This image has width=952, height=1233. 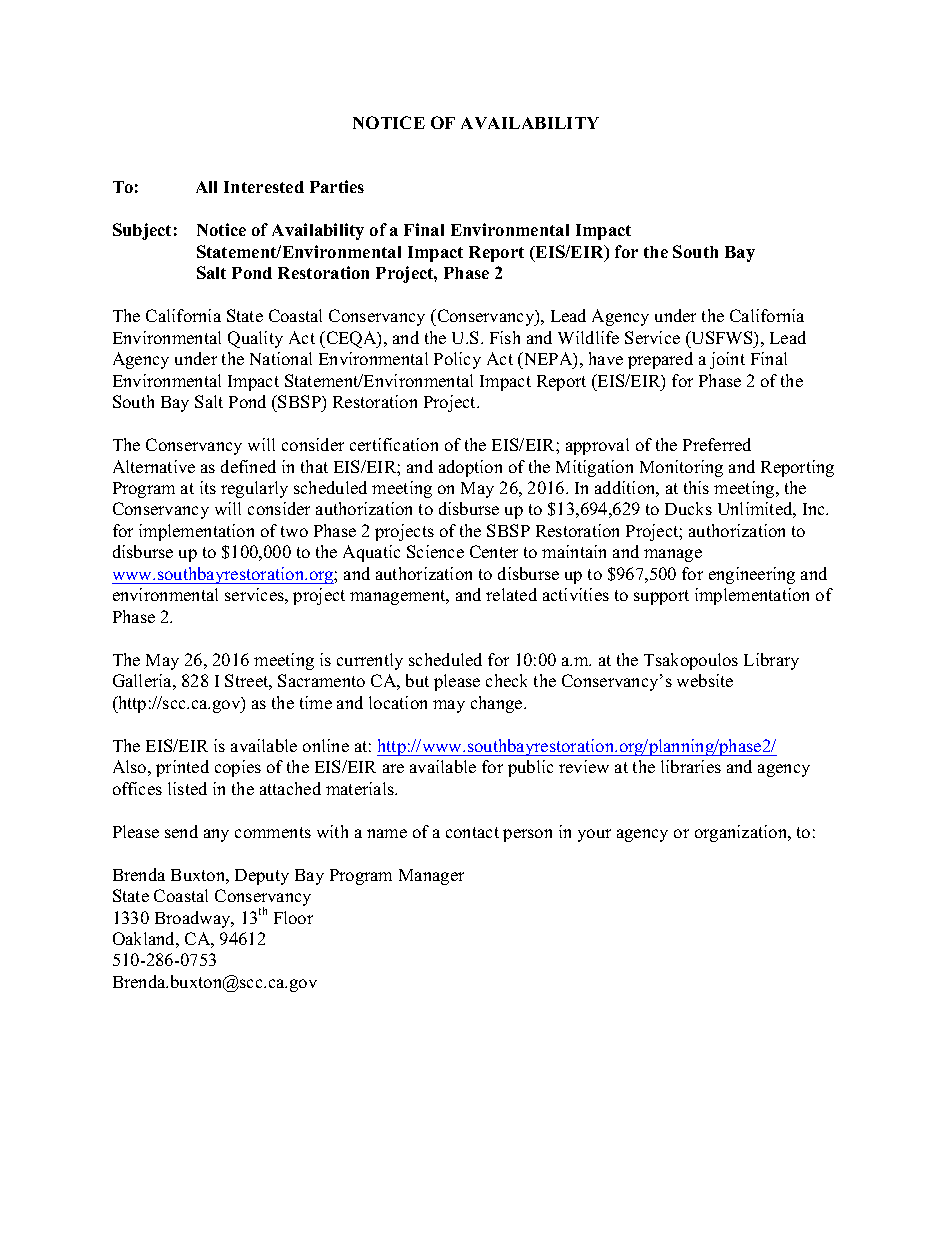 I want to click on libraries, so click(x=691, y=766).
